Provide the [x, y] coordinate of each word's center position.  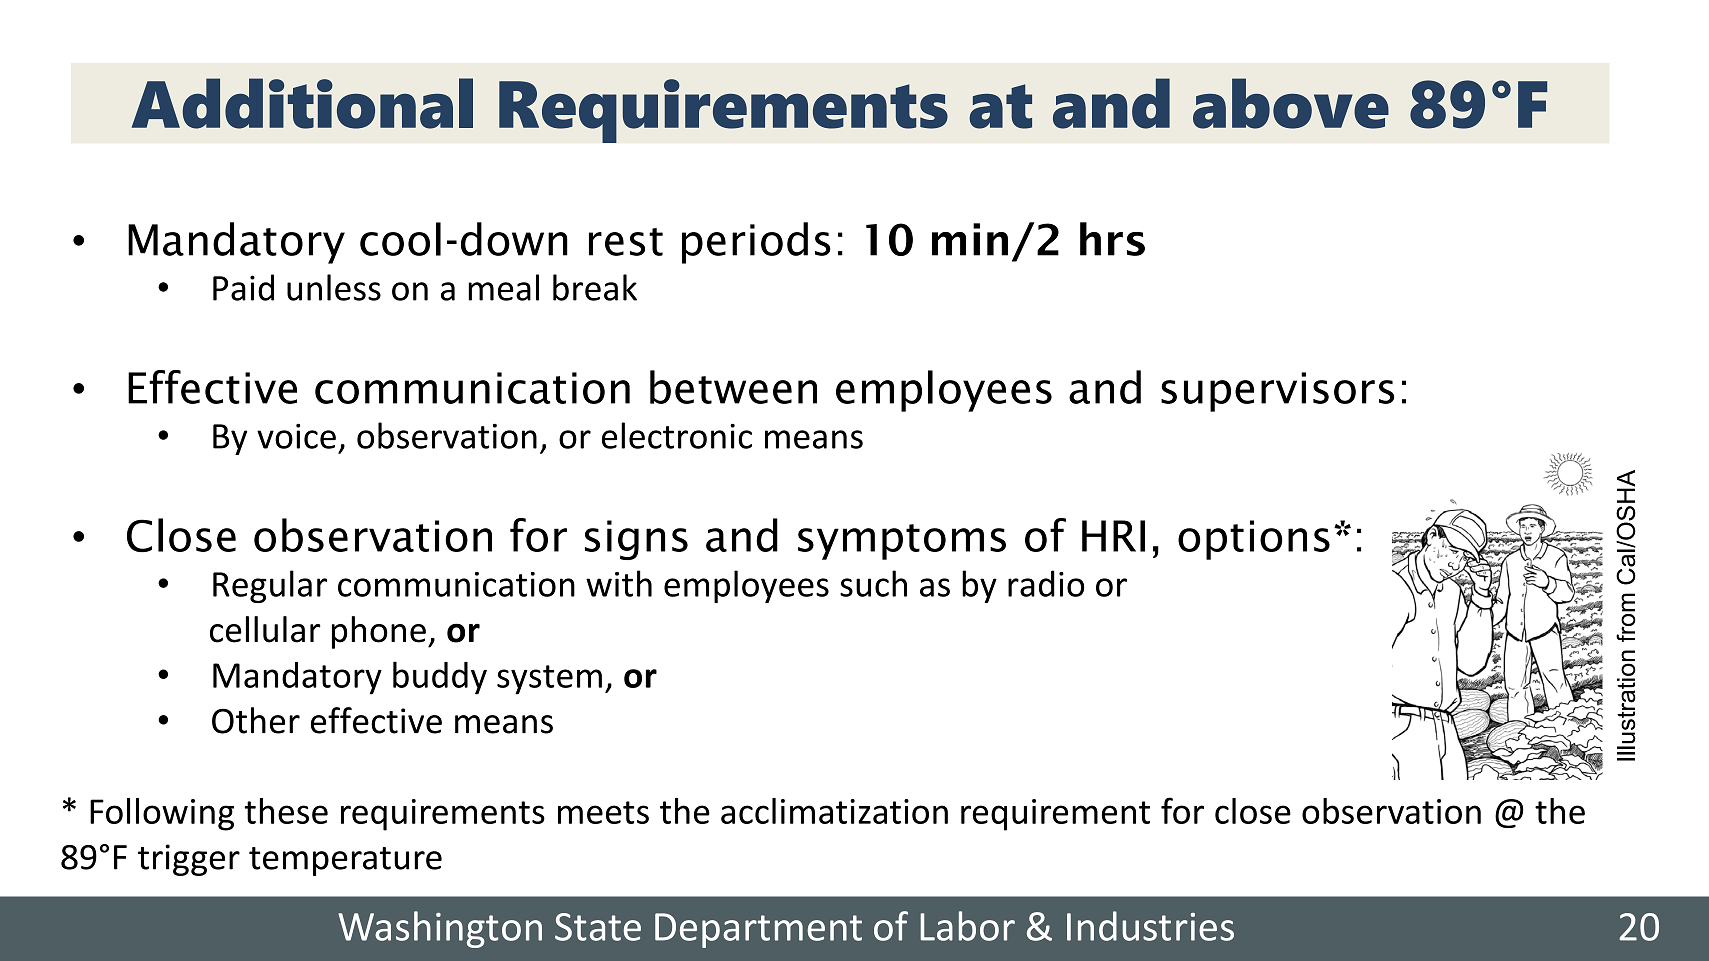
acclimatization [834, 811]
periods [756, 243]
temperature [345, 861]
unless [334, 287]
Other [256, 720]
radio [1046, 583]
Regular [270, 586]
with [619, 583]
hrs [1112, 239]
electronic [677, 435]
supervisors [1277, 392]
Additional [302, 103]
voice [296, 436]
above [1291, 103]
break [595, 287]
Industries [1150, 926]
